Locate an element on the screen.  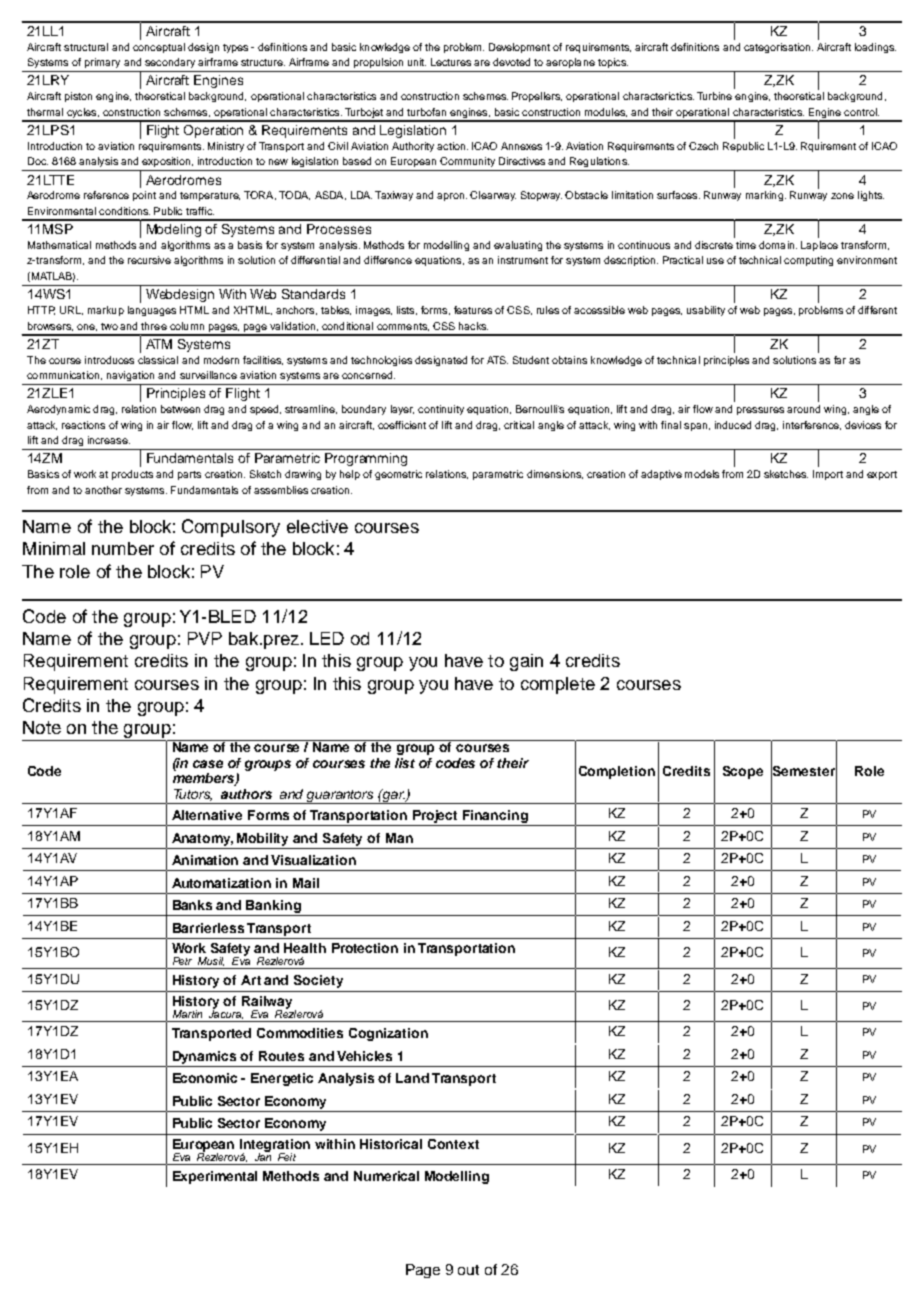
PVP is located at coordinates (205, 638).
